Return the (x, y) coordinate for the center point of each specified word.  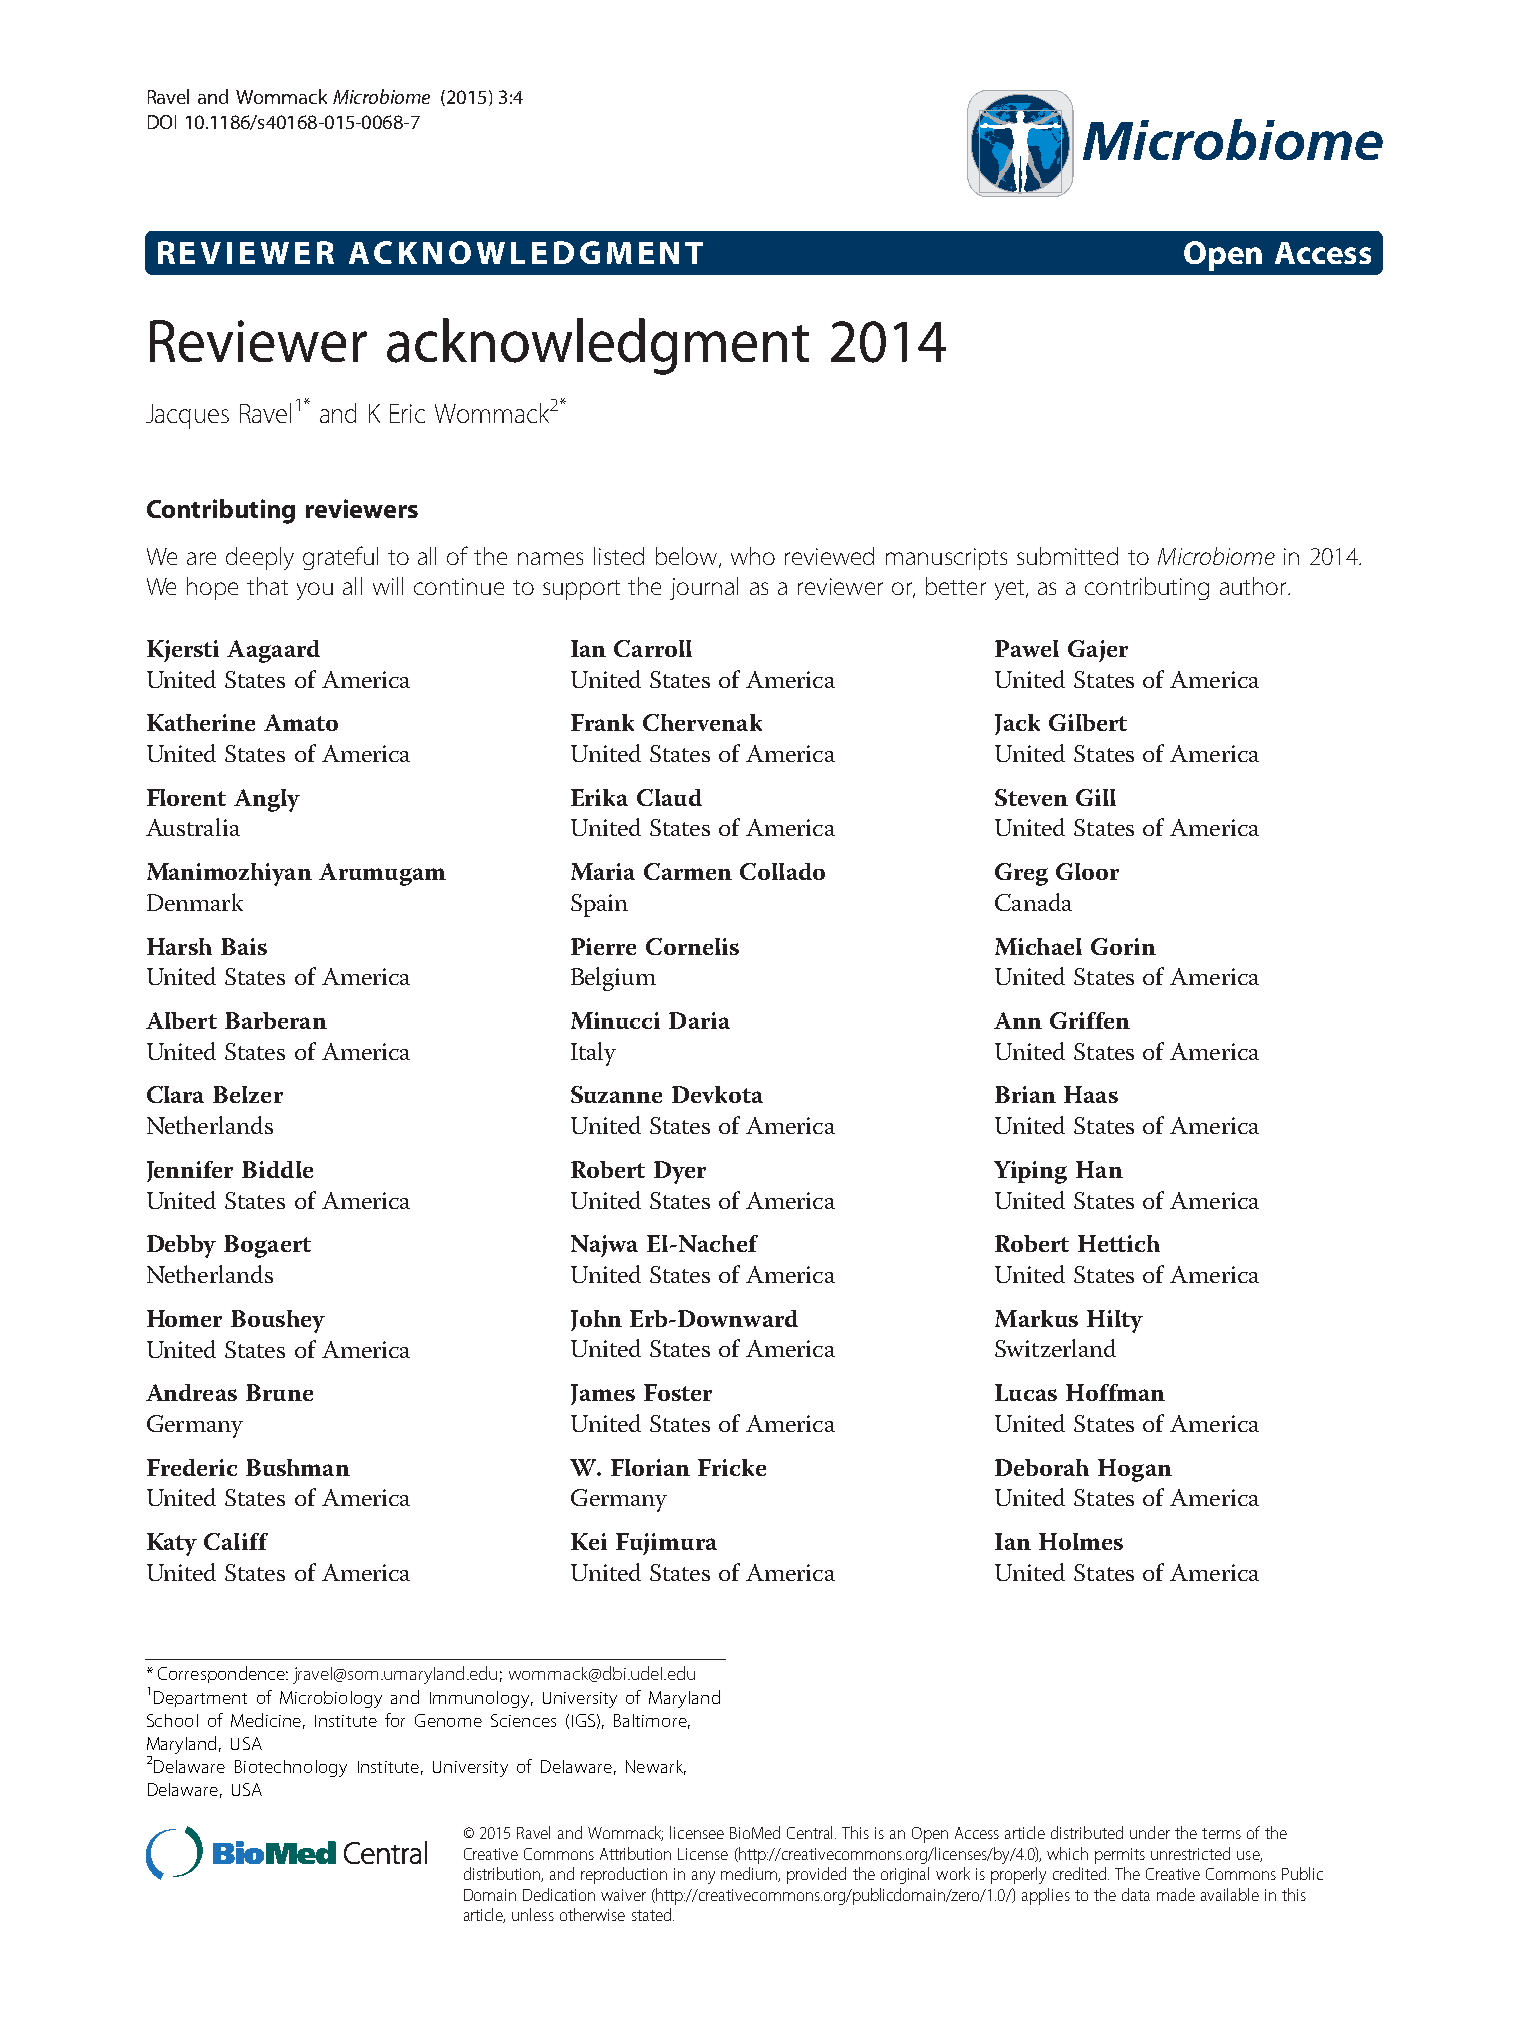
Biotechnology (291, 1768)
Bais (244, 946)
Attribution (635, 1853)
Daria (699, 1020)
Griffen (1090, 1020)
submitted (1067, 556)
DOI (162, 122)
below (688, 557)
